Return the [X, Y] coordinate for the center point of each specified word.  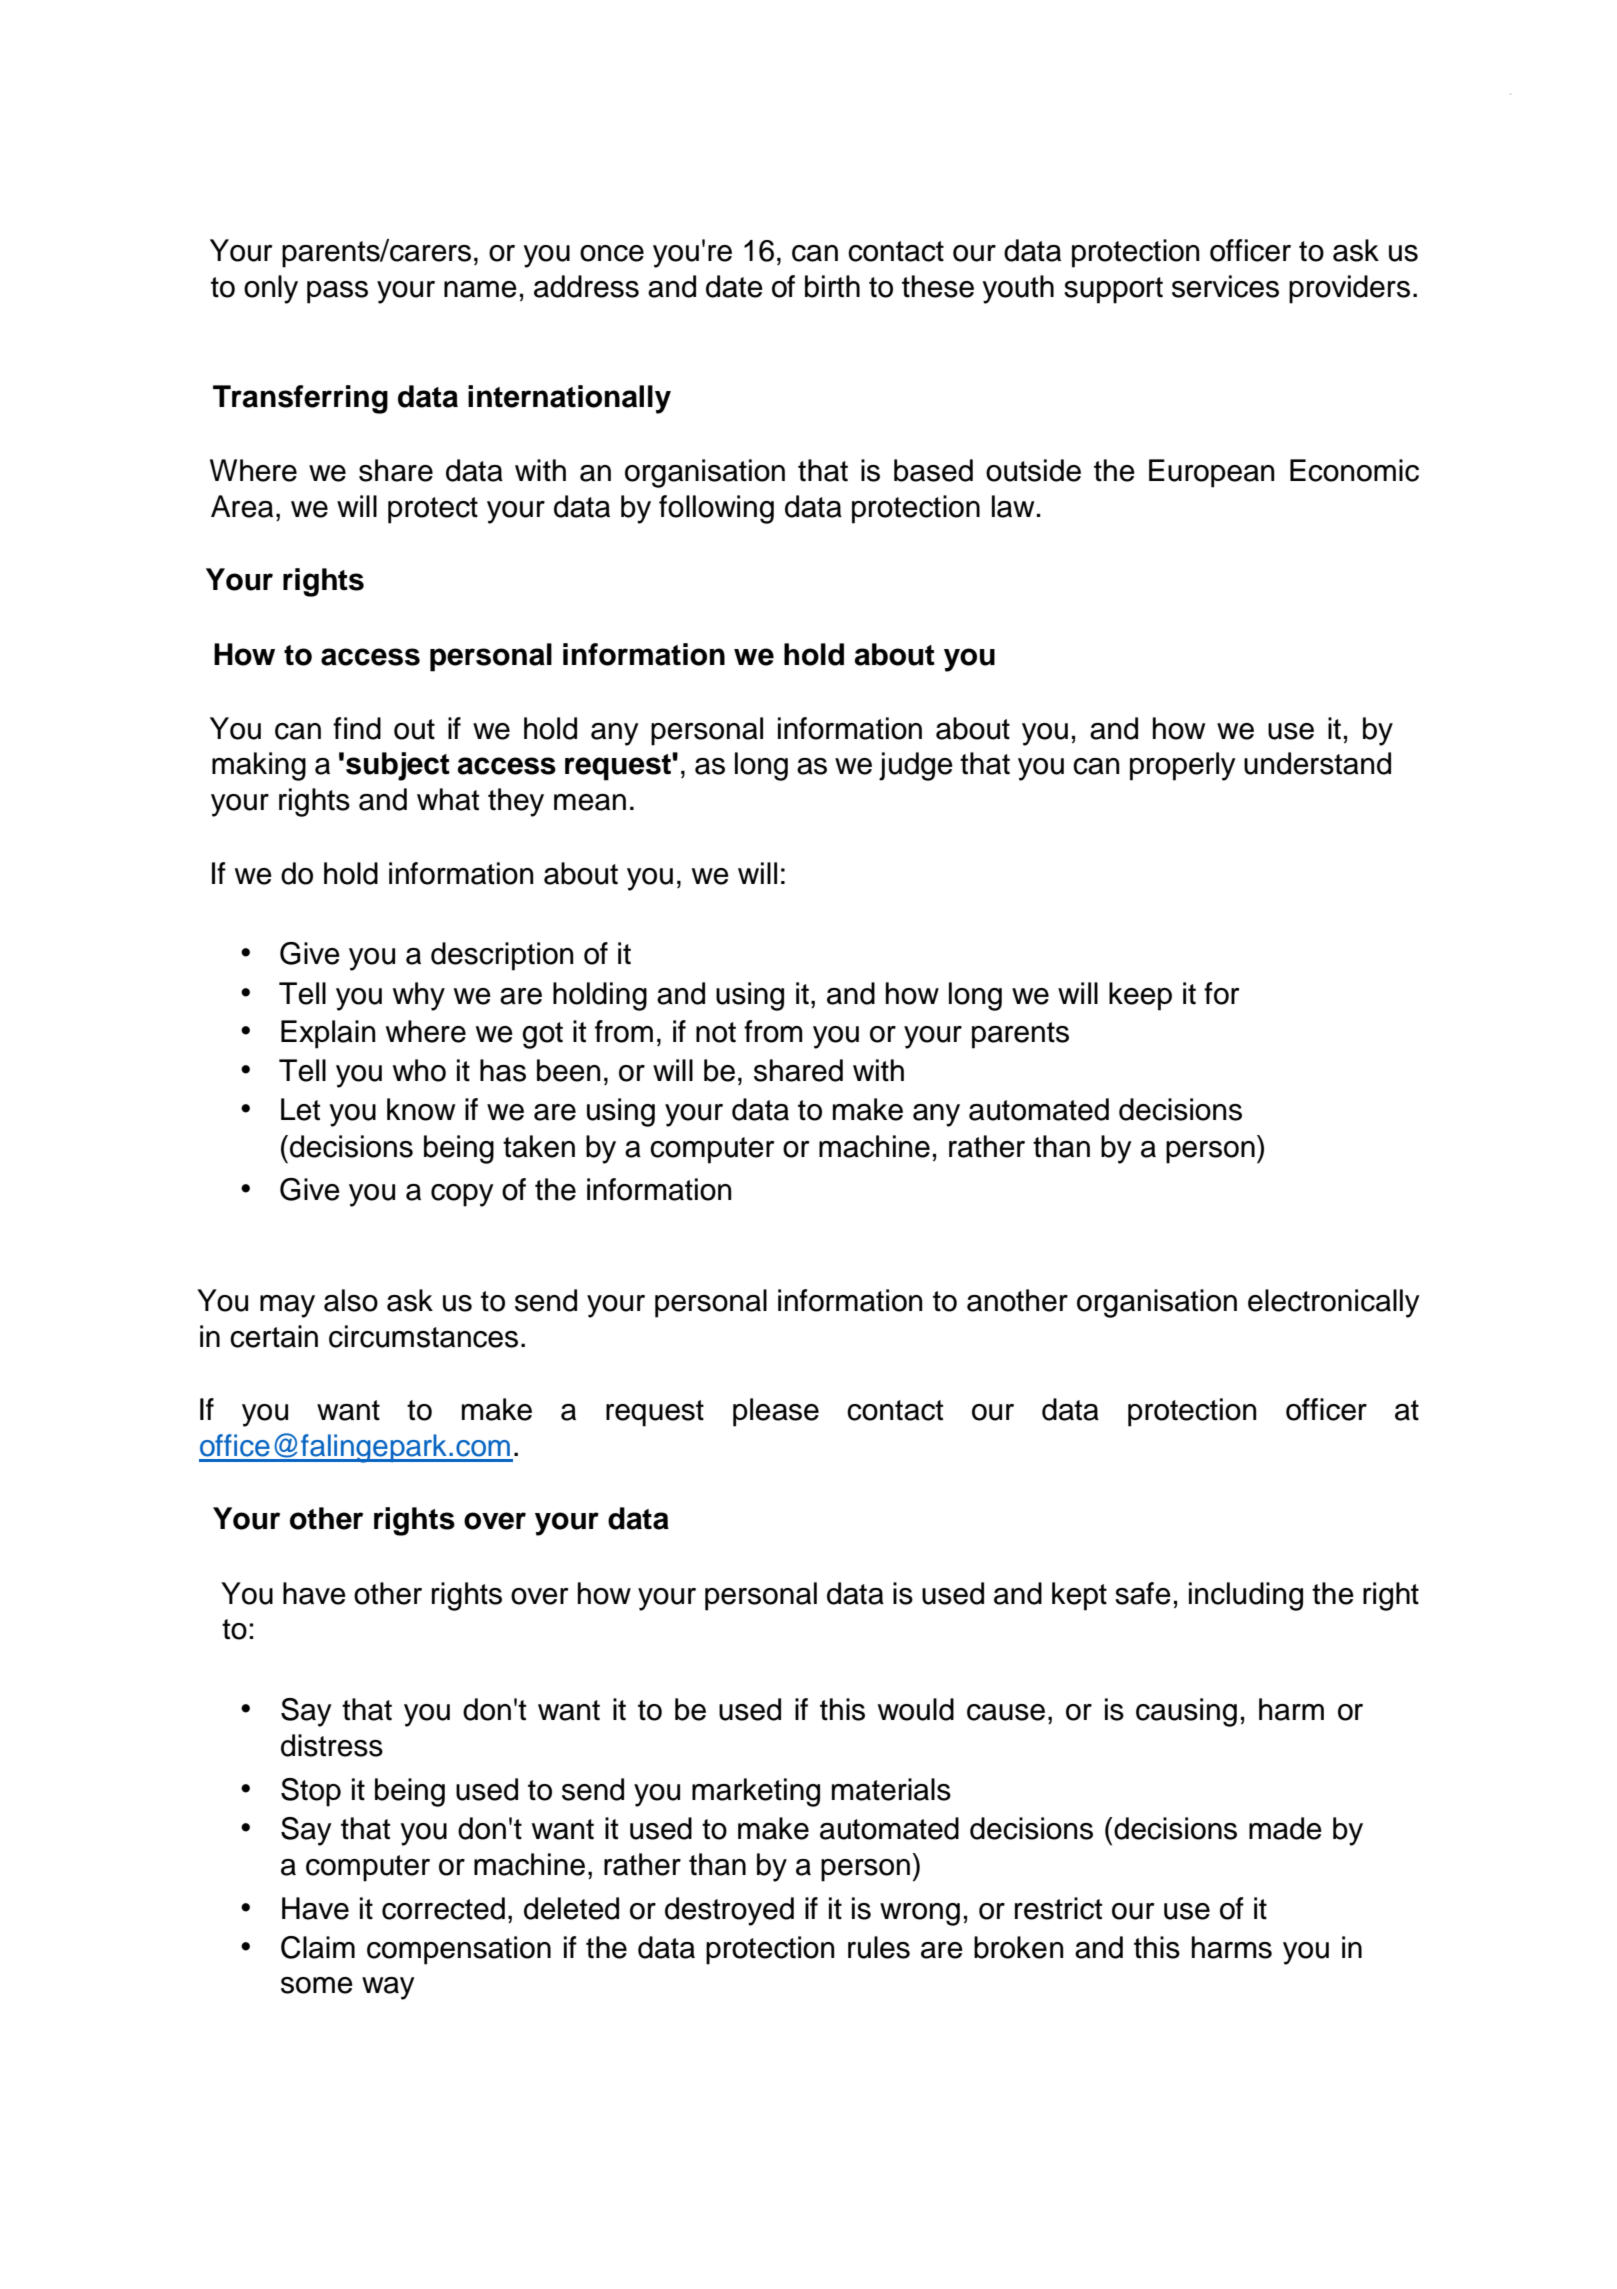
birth [832, 286]
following [716, 509]
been [568, 1070]
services [1225, 286]
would [916, 1709]
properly [1183, 766]
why [419, 996]
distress [332, 1745]
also [351, 1300]
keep [1140, 996]
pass [337, 292]
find [357, 728]
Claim [318, 1947]
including [1246, 1596]
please [776, 1412]
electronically [1334, 1303]
